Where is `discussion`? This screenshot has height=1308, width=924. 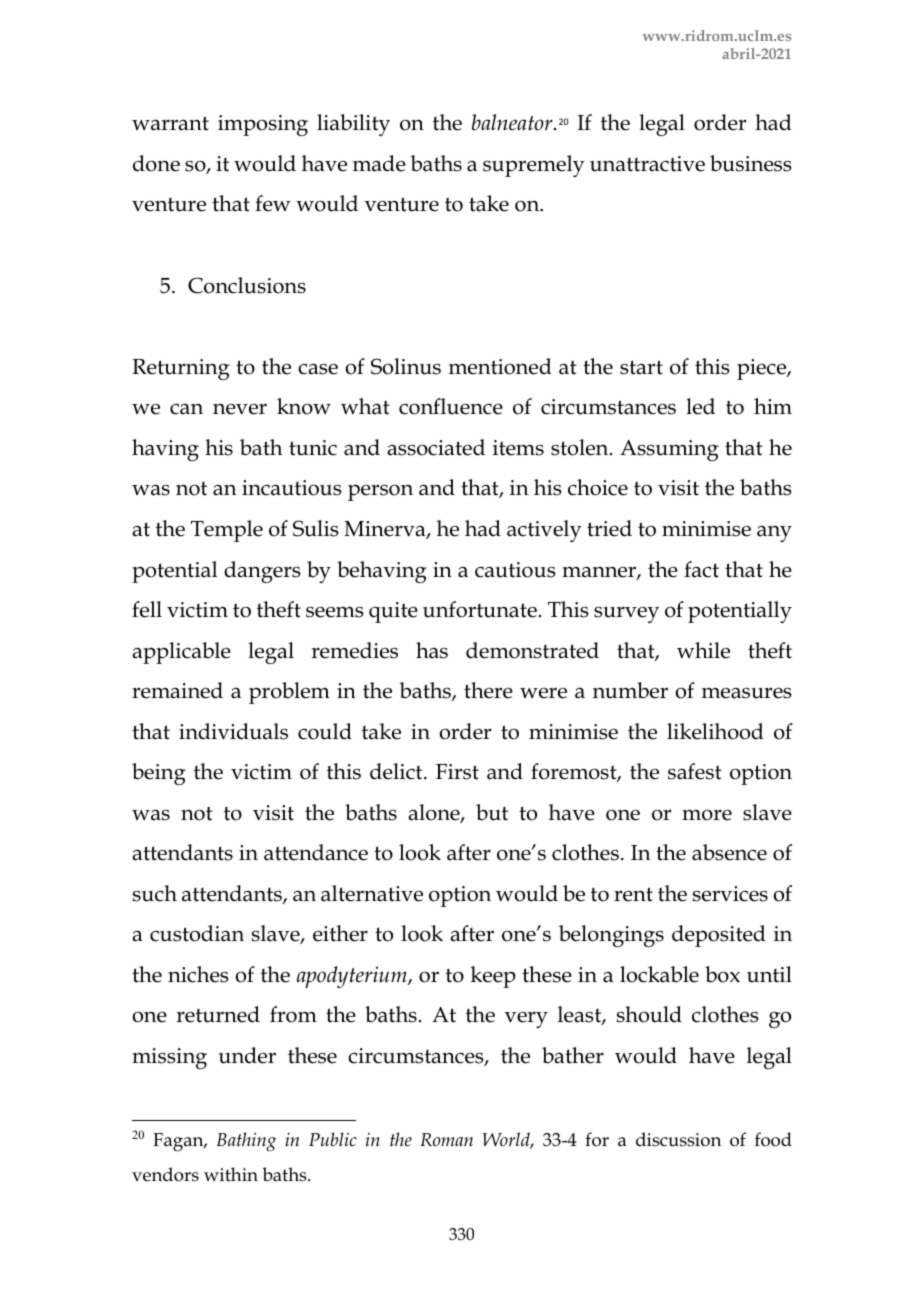 discussion is located at coordinates (678, 1139).
